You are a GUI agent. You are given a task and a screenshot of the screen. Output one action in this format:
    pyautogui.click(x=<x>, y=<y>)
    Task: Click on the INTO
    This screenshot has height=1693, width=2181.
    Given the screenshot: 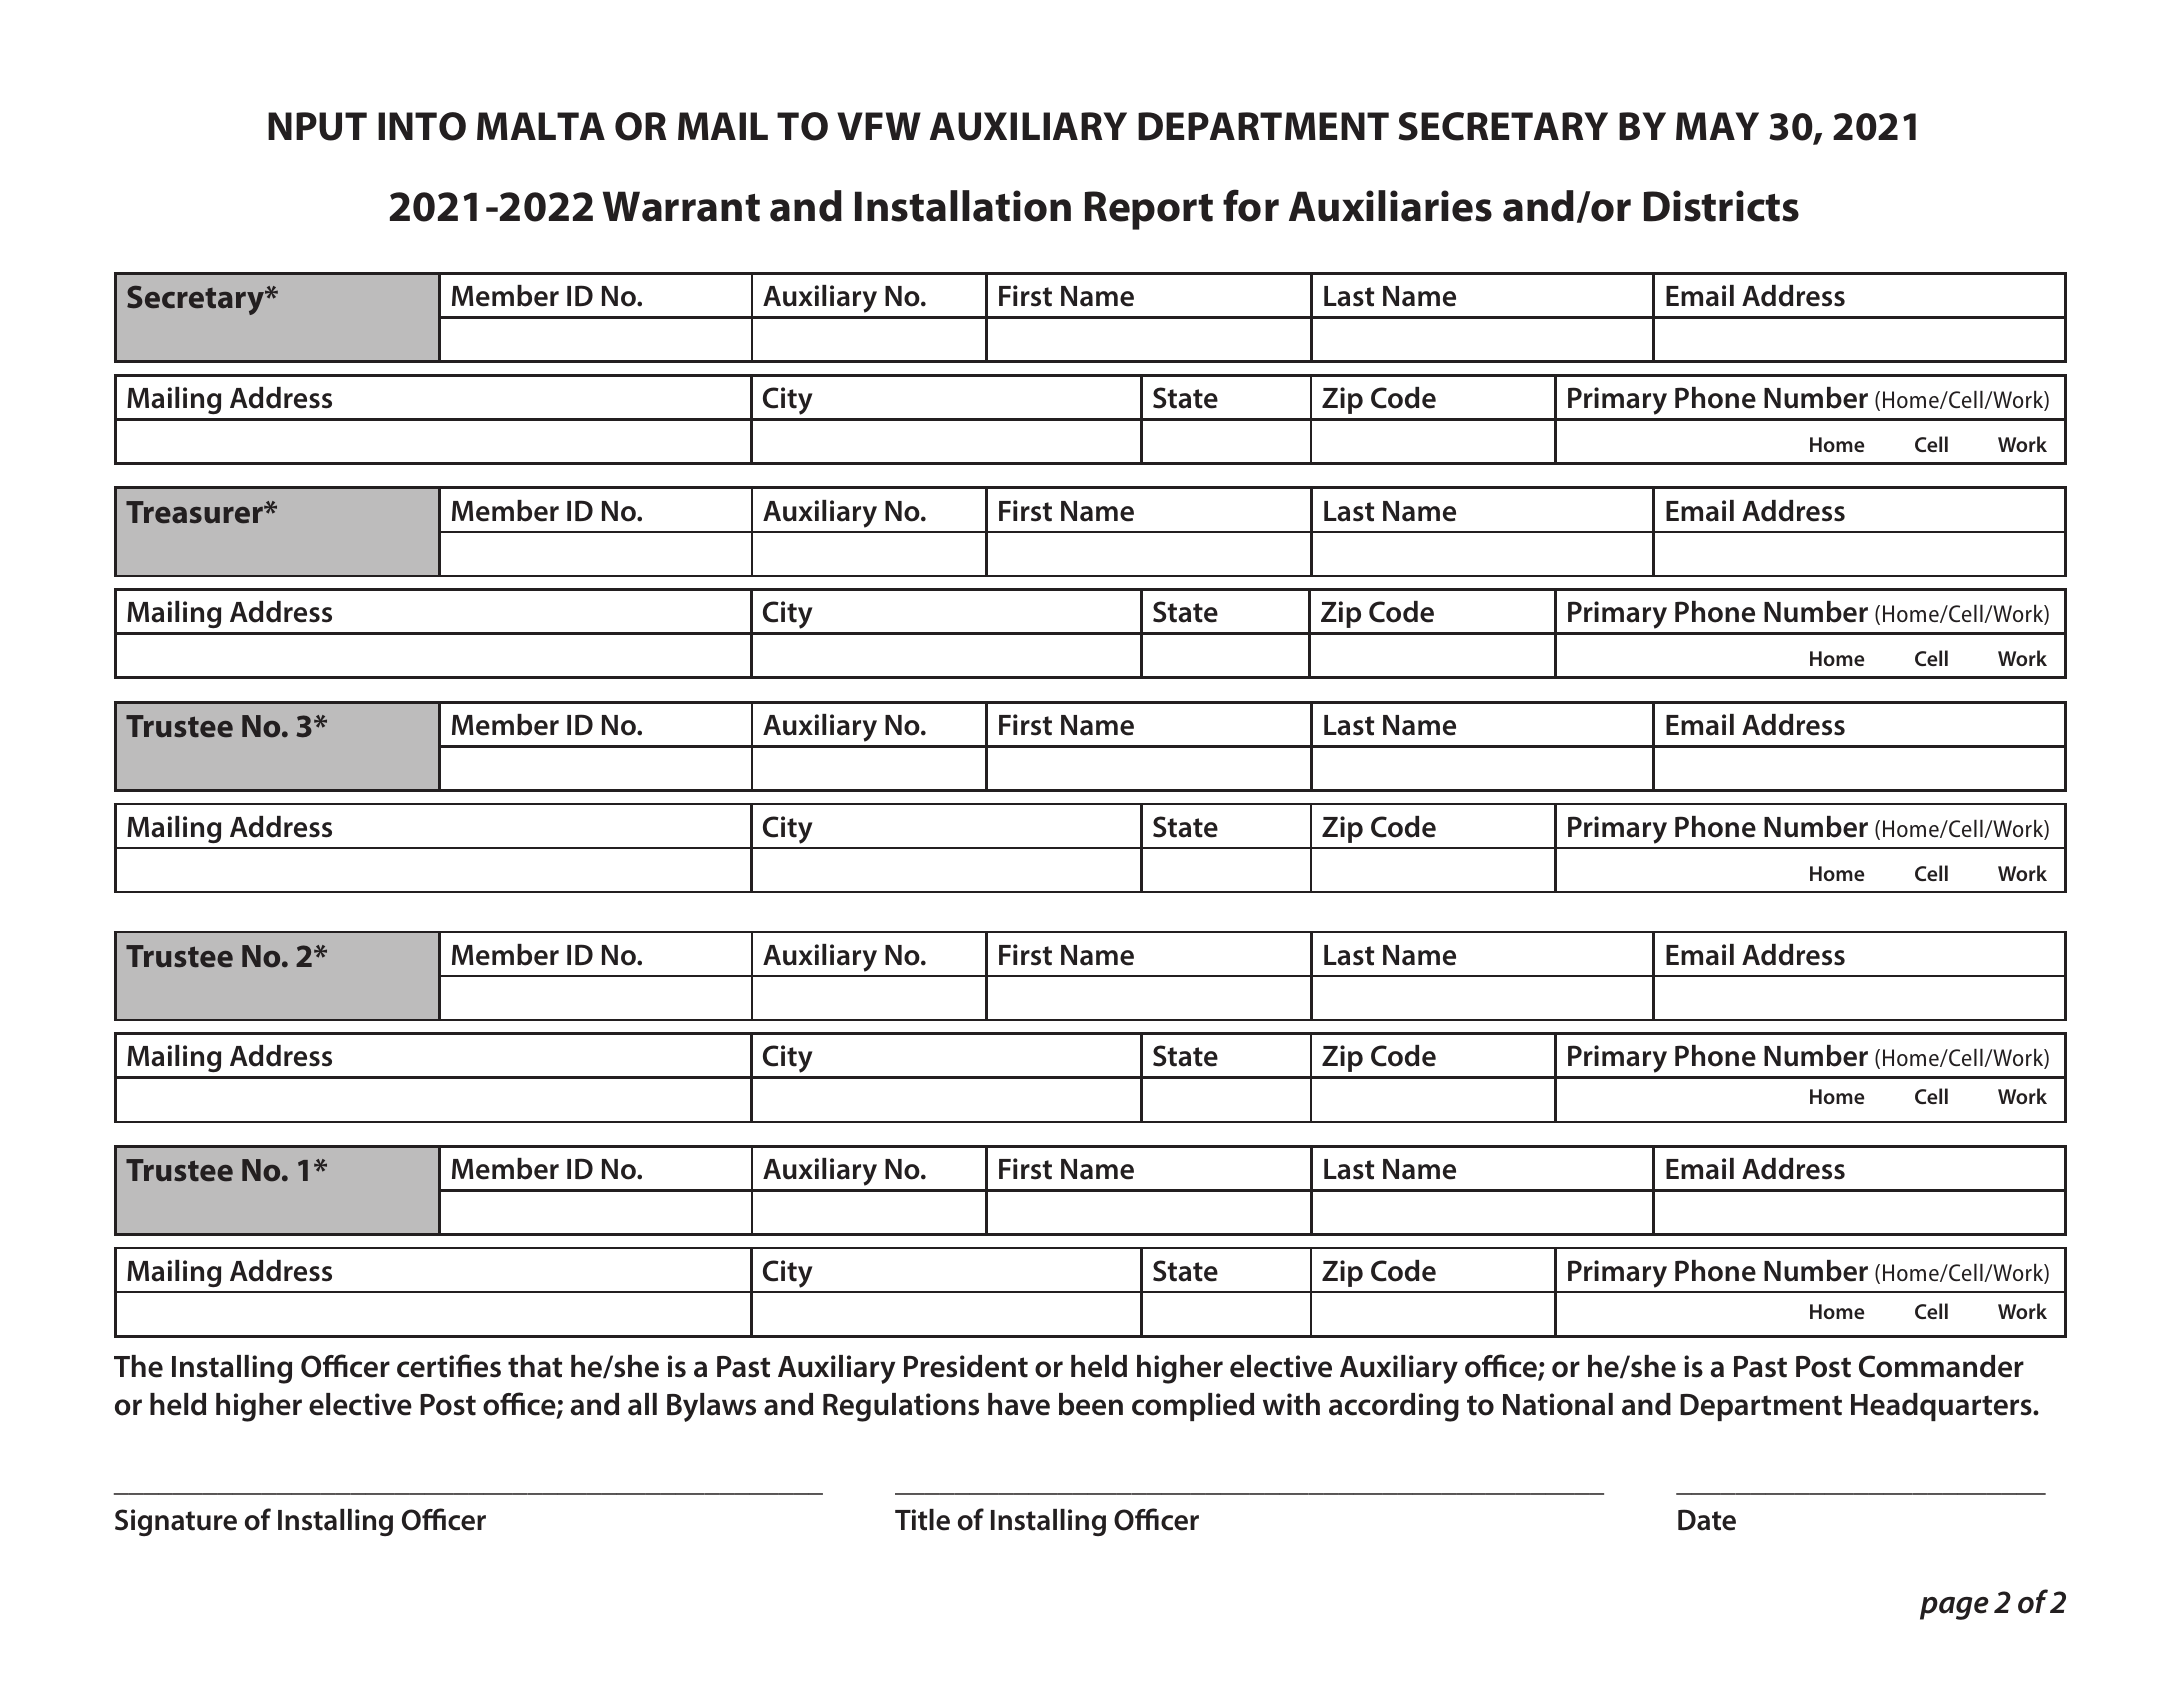 What is the action you would take?
    pyautogui.click(x=422, y=126)
